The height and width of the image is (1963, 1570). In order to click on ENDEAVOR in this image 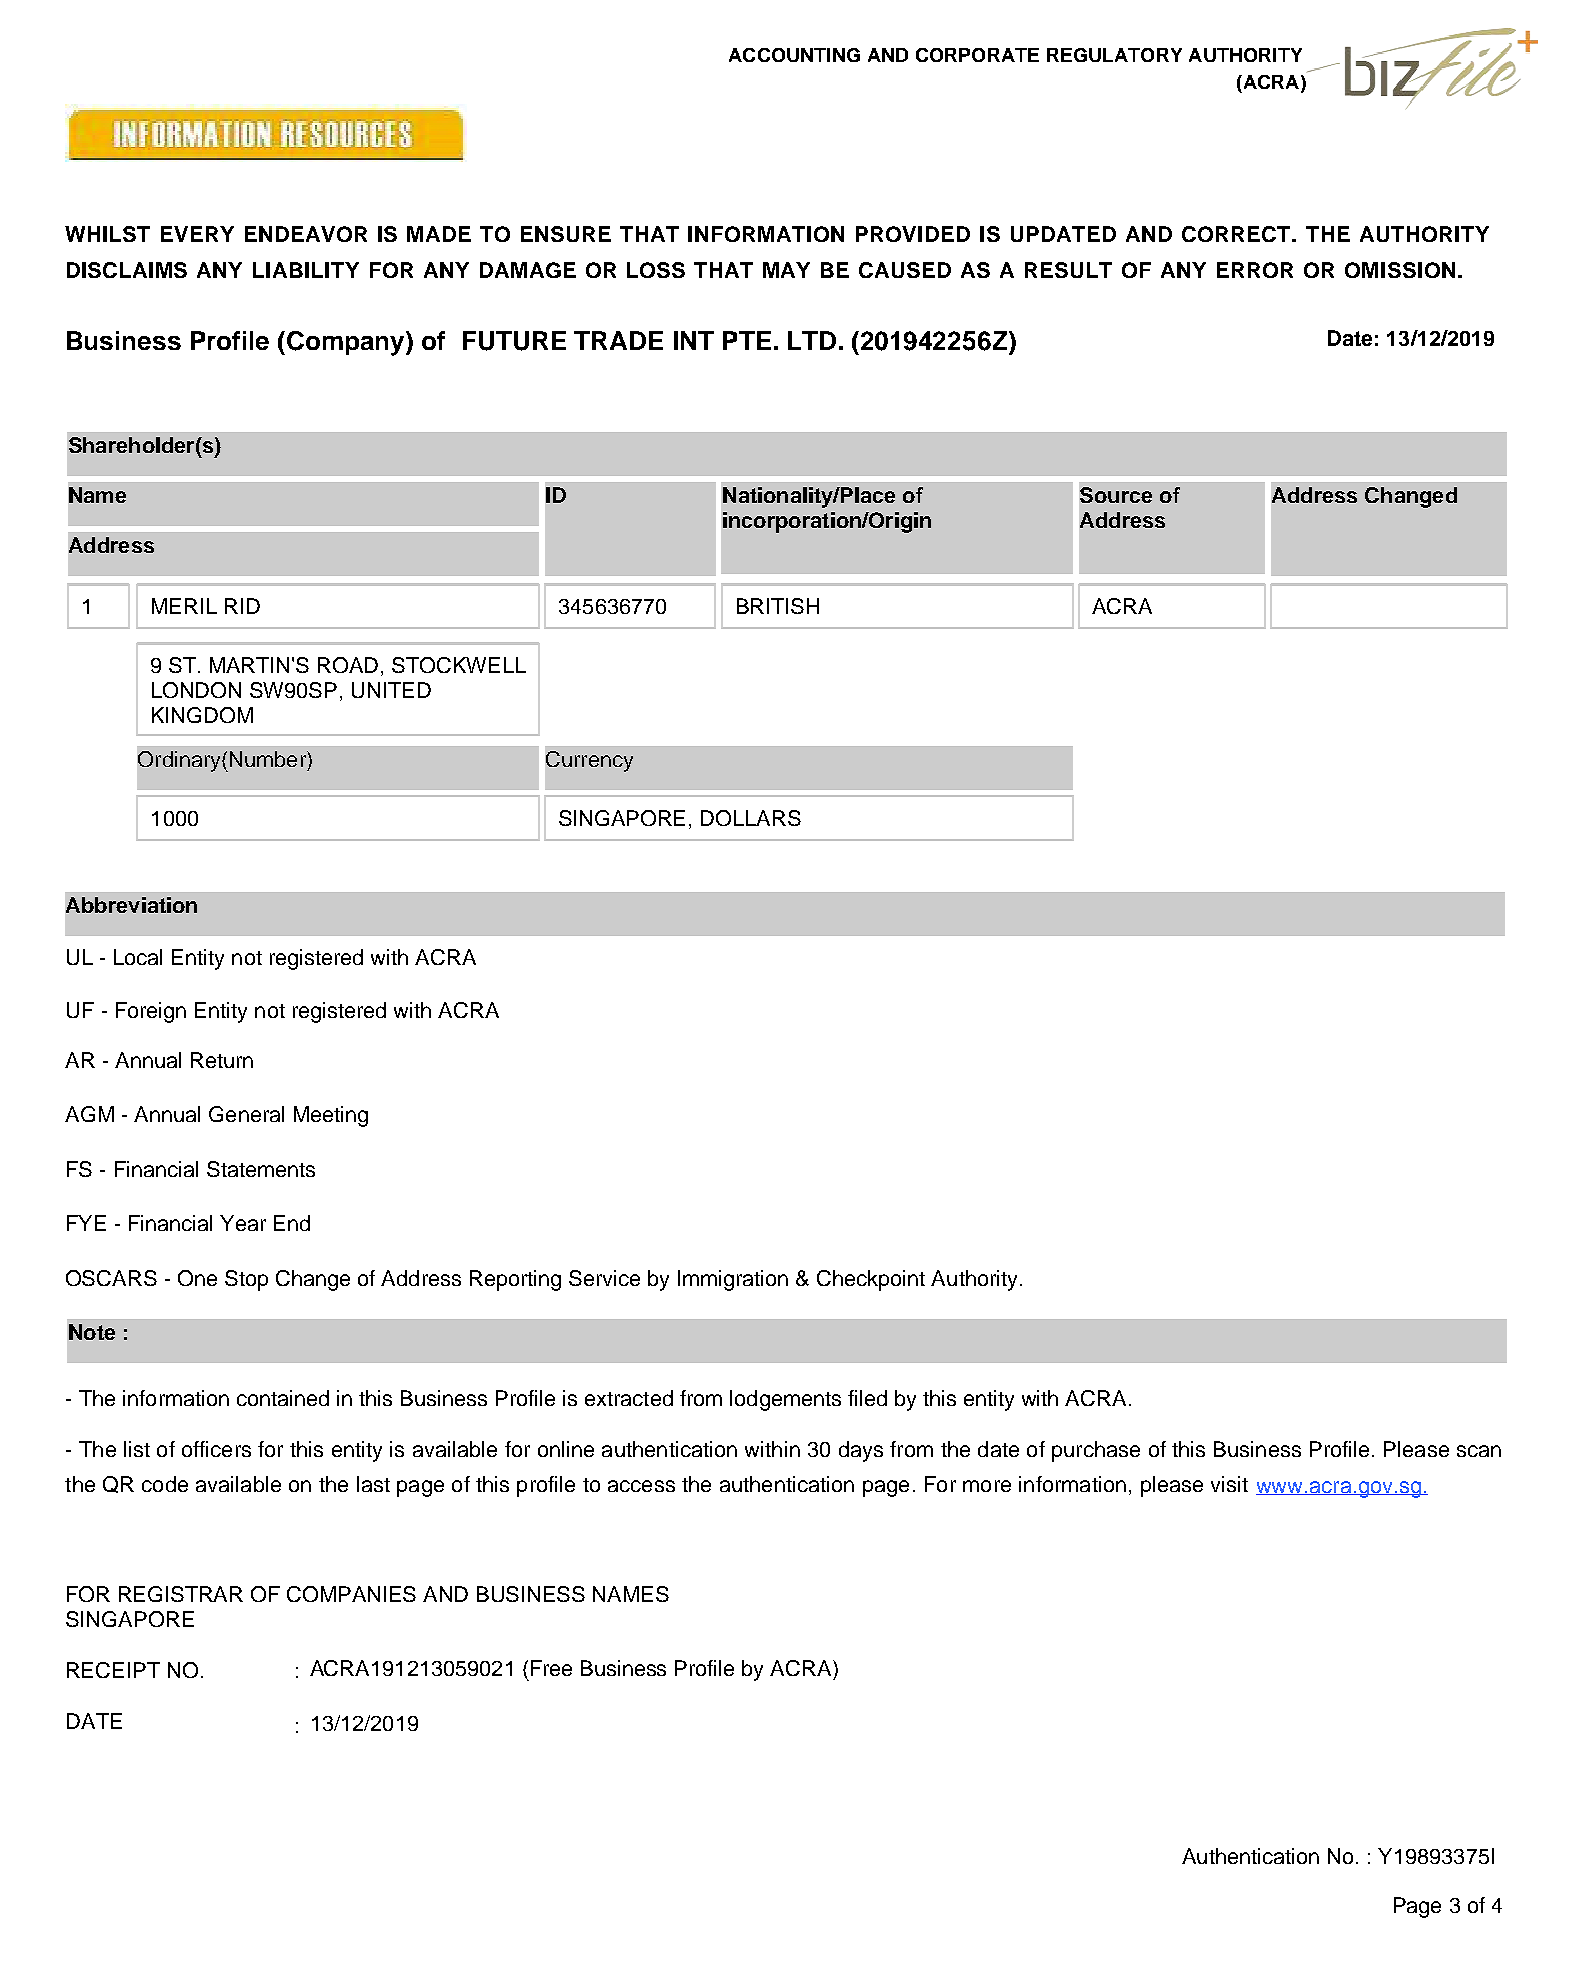, I will do `click(306, 234)`.
